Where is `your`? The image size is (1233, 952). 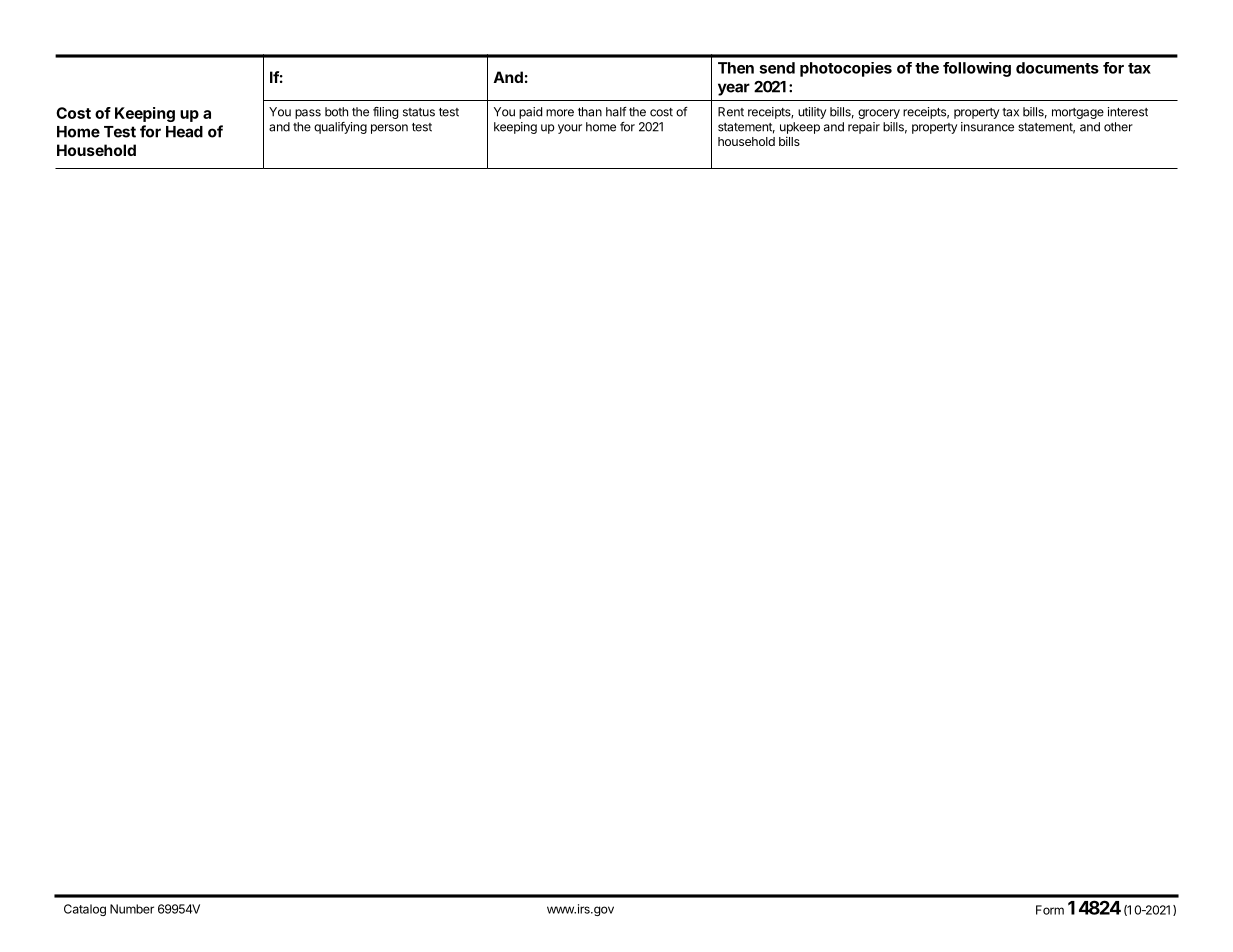 your is located at coordinates (570, 129).
